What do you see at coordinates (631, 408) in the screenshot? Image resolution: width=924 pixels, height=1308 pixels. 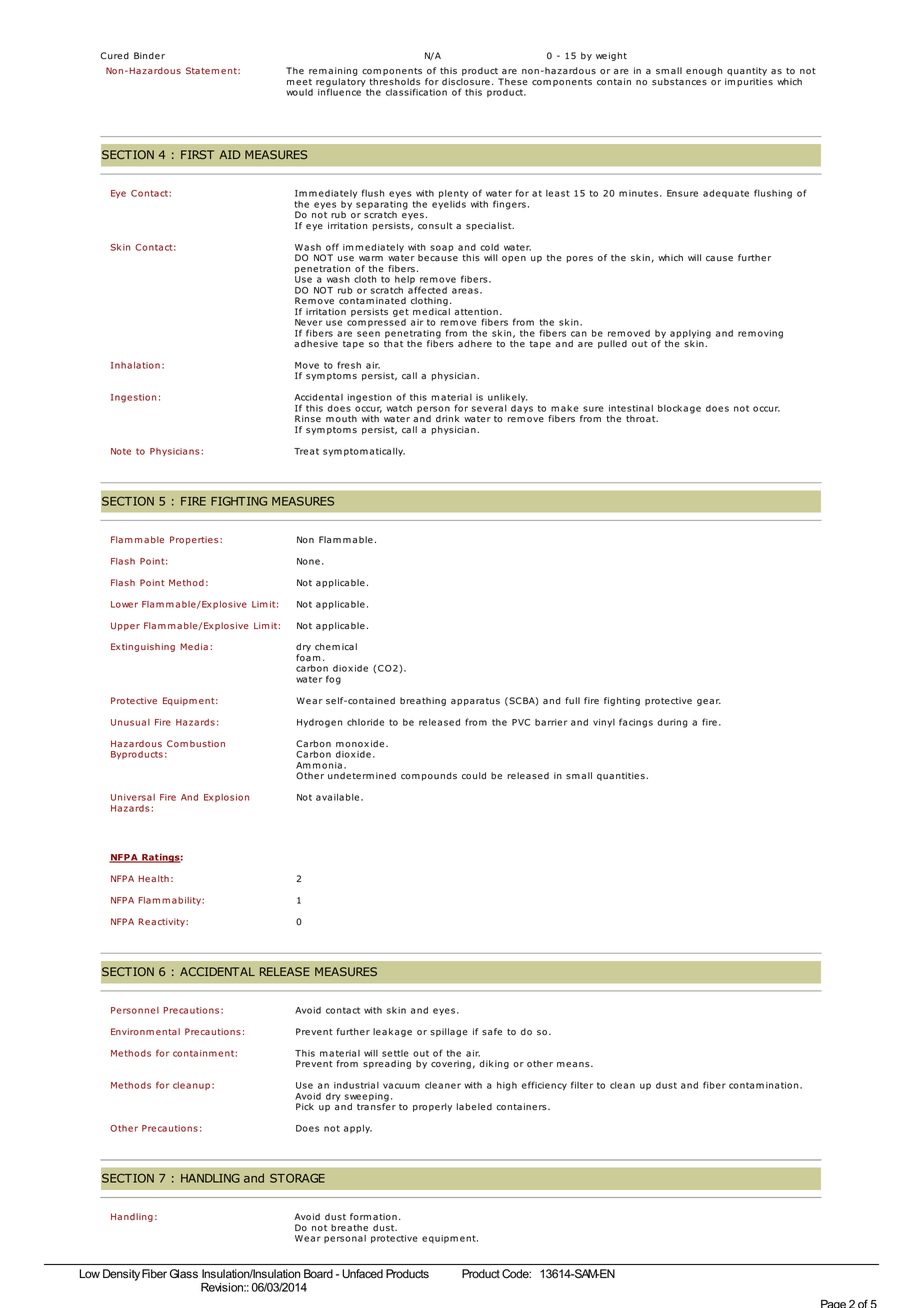 I see `intestinal` at bounding box center [631, 408].
